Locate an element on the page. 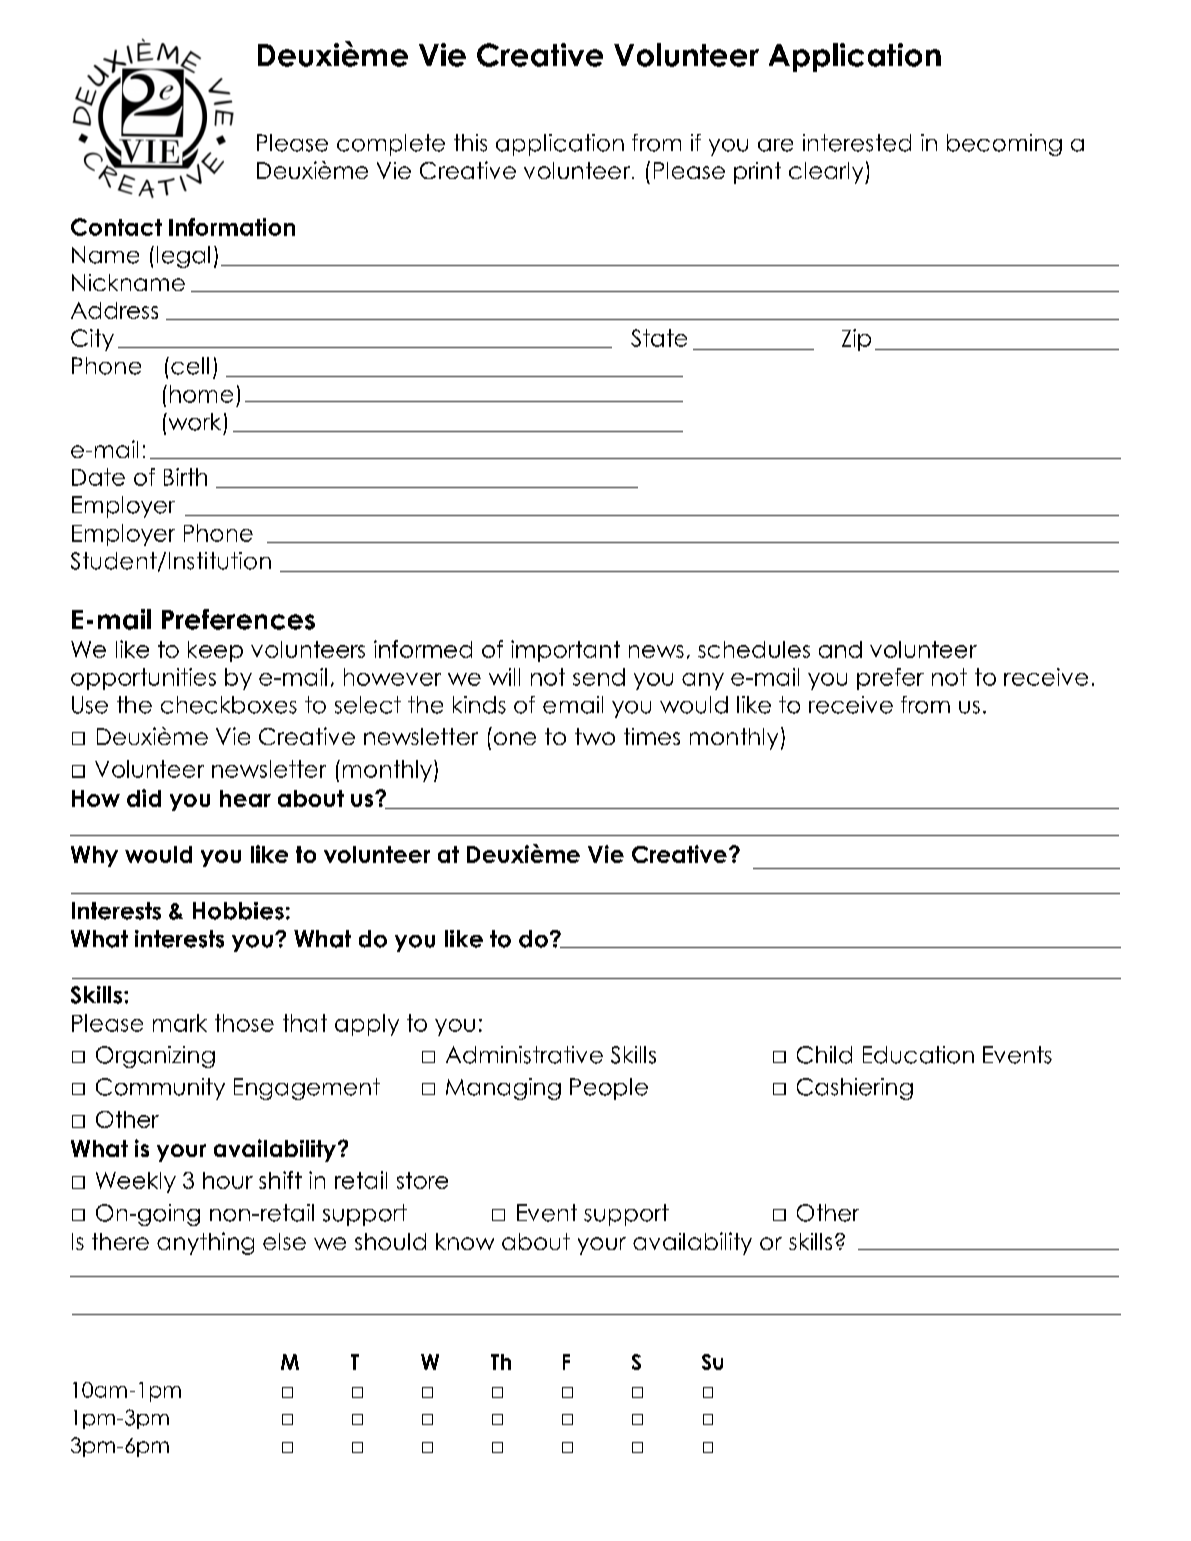  Education is located at coordinates (918, 1055).
